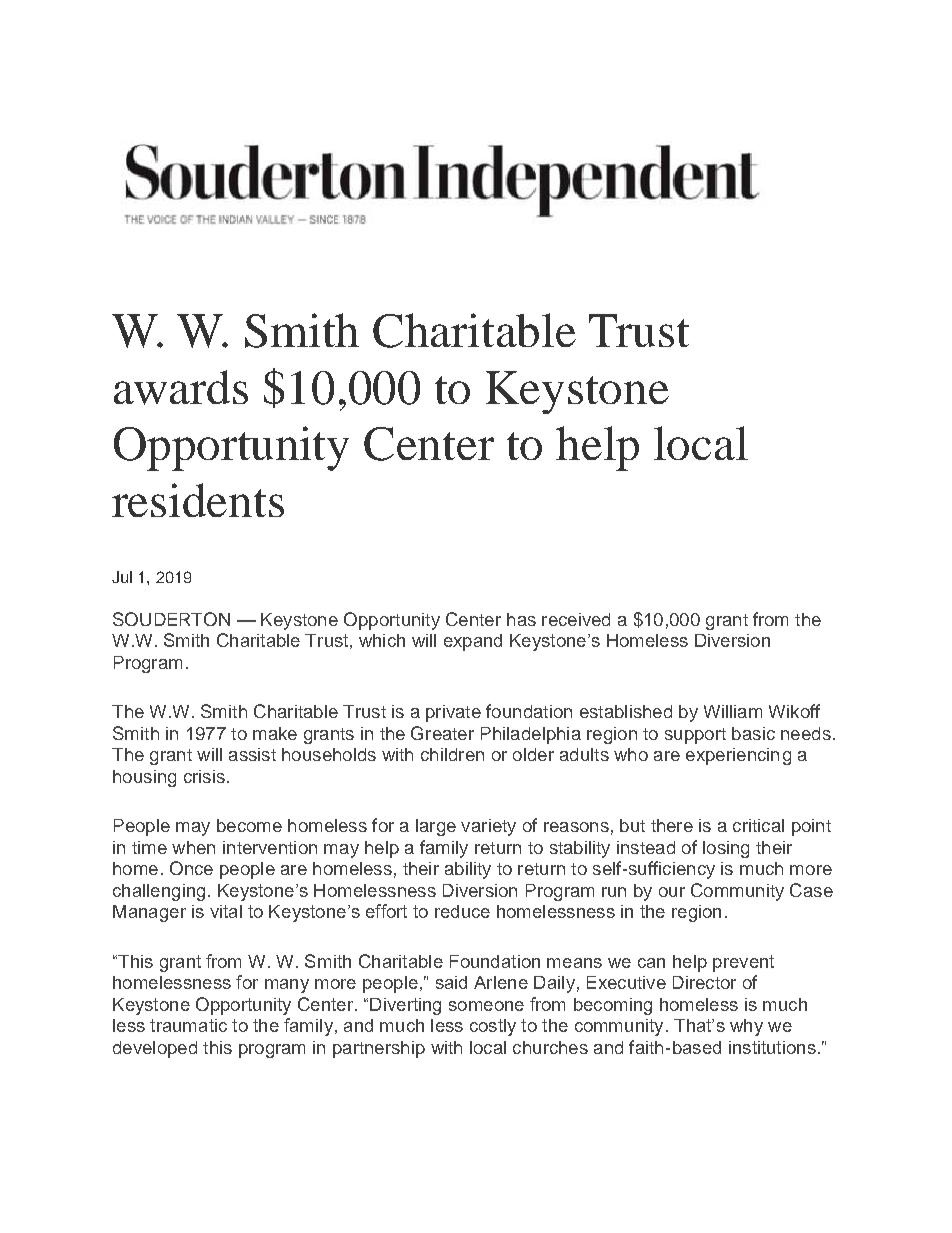  What do you see at coordinates (198, 500) in the image?
I see `residents` at bounding box center [198, 500].
